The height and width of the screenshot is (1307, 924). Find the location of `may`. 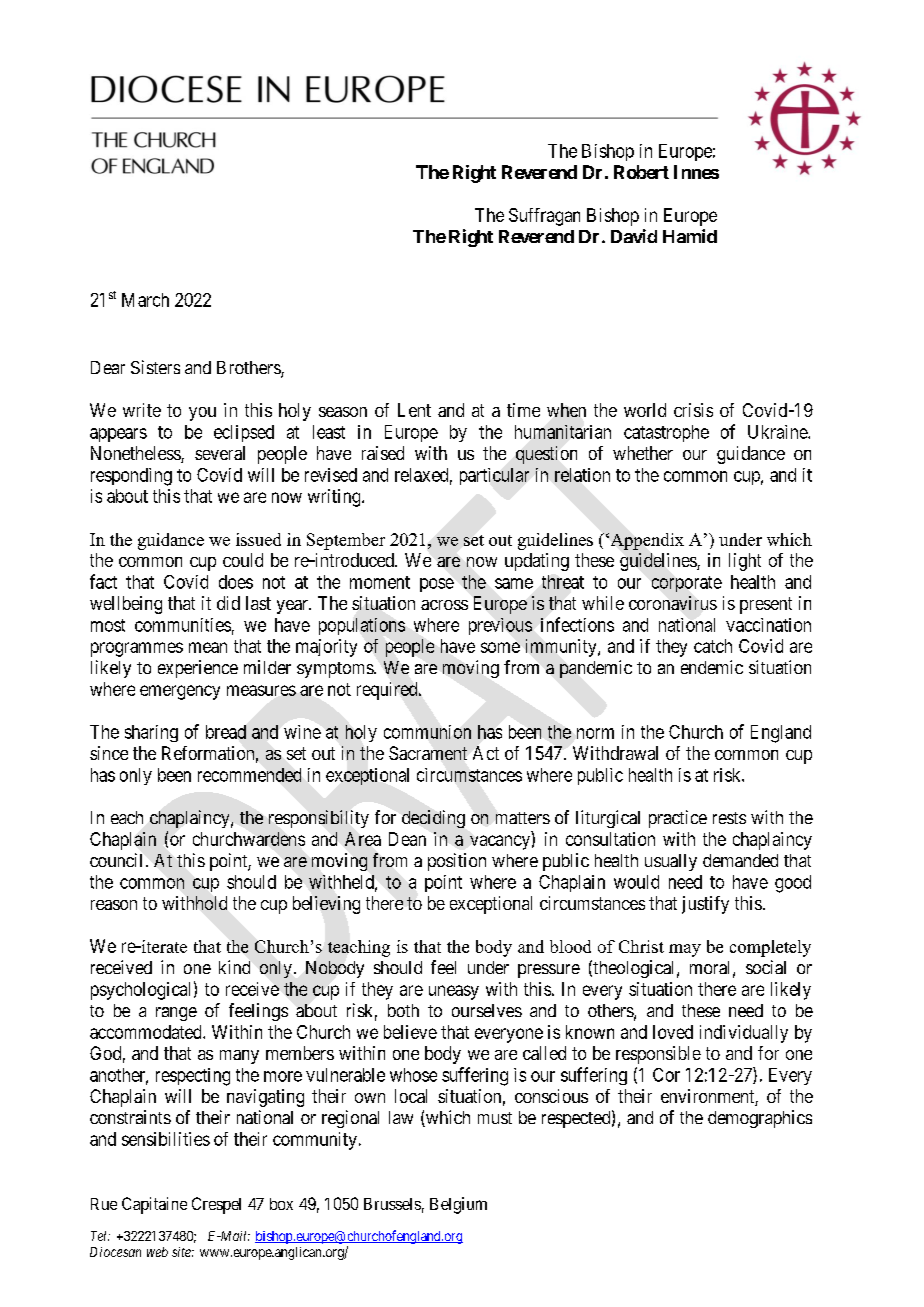

may is located at coordinates (685, 950).
